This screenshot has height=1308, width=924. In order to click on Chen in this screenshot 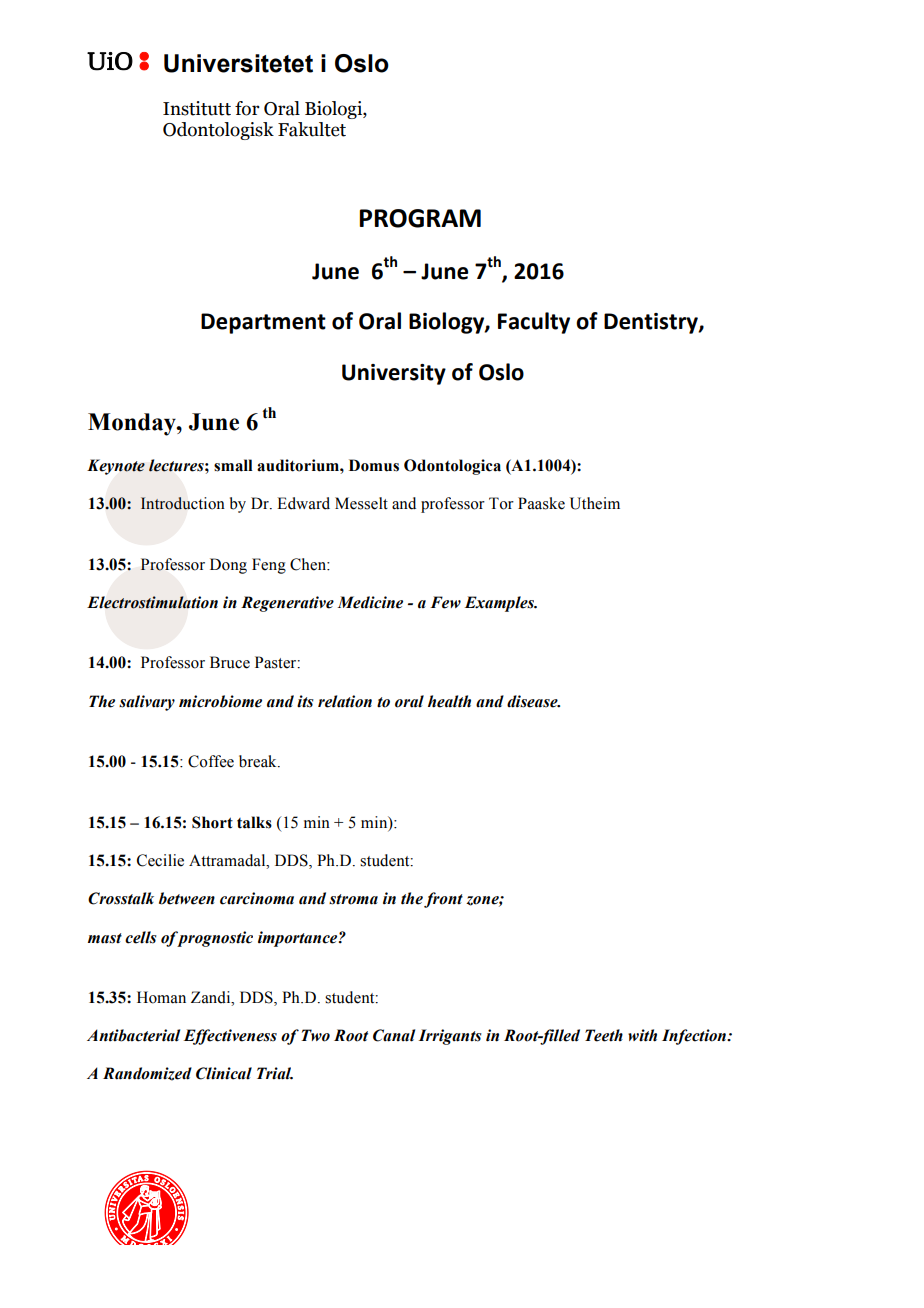, I will do `click(309, 564)`.
